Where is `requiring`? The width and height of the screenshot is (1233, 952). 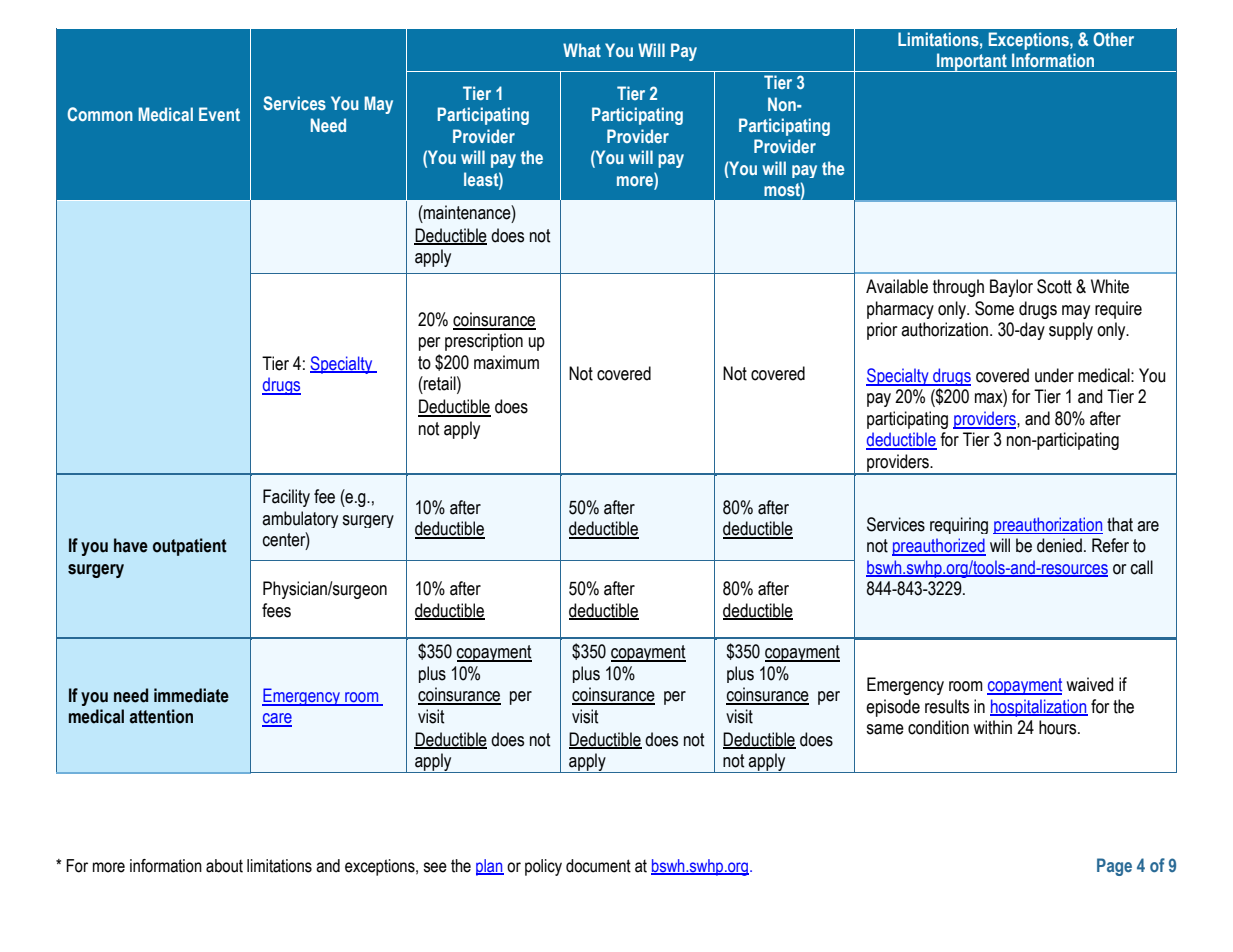 requiring is located at coordinates (959, 525).
